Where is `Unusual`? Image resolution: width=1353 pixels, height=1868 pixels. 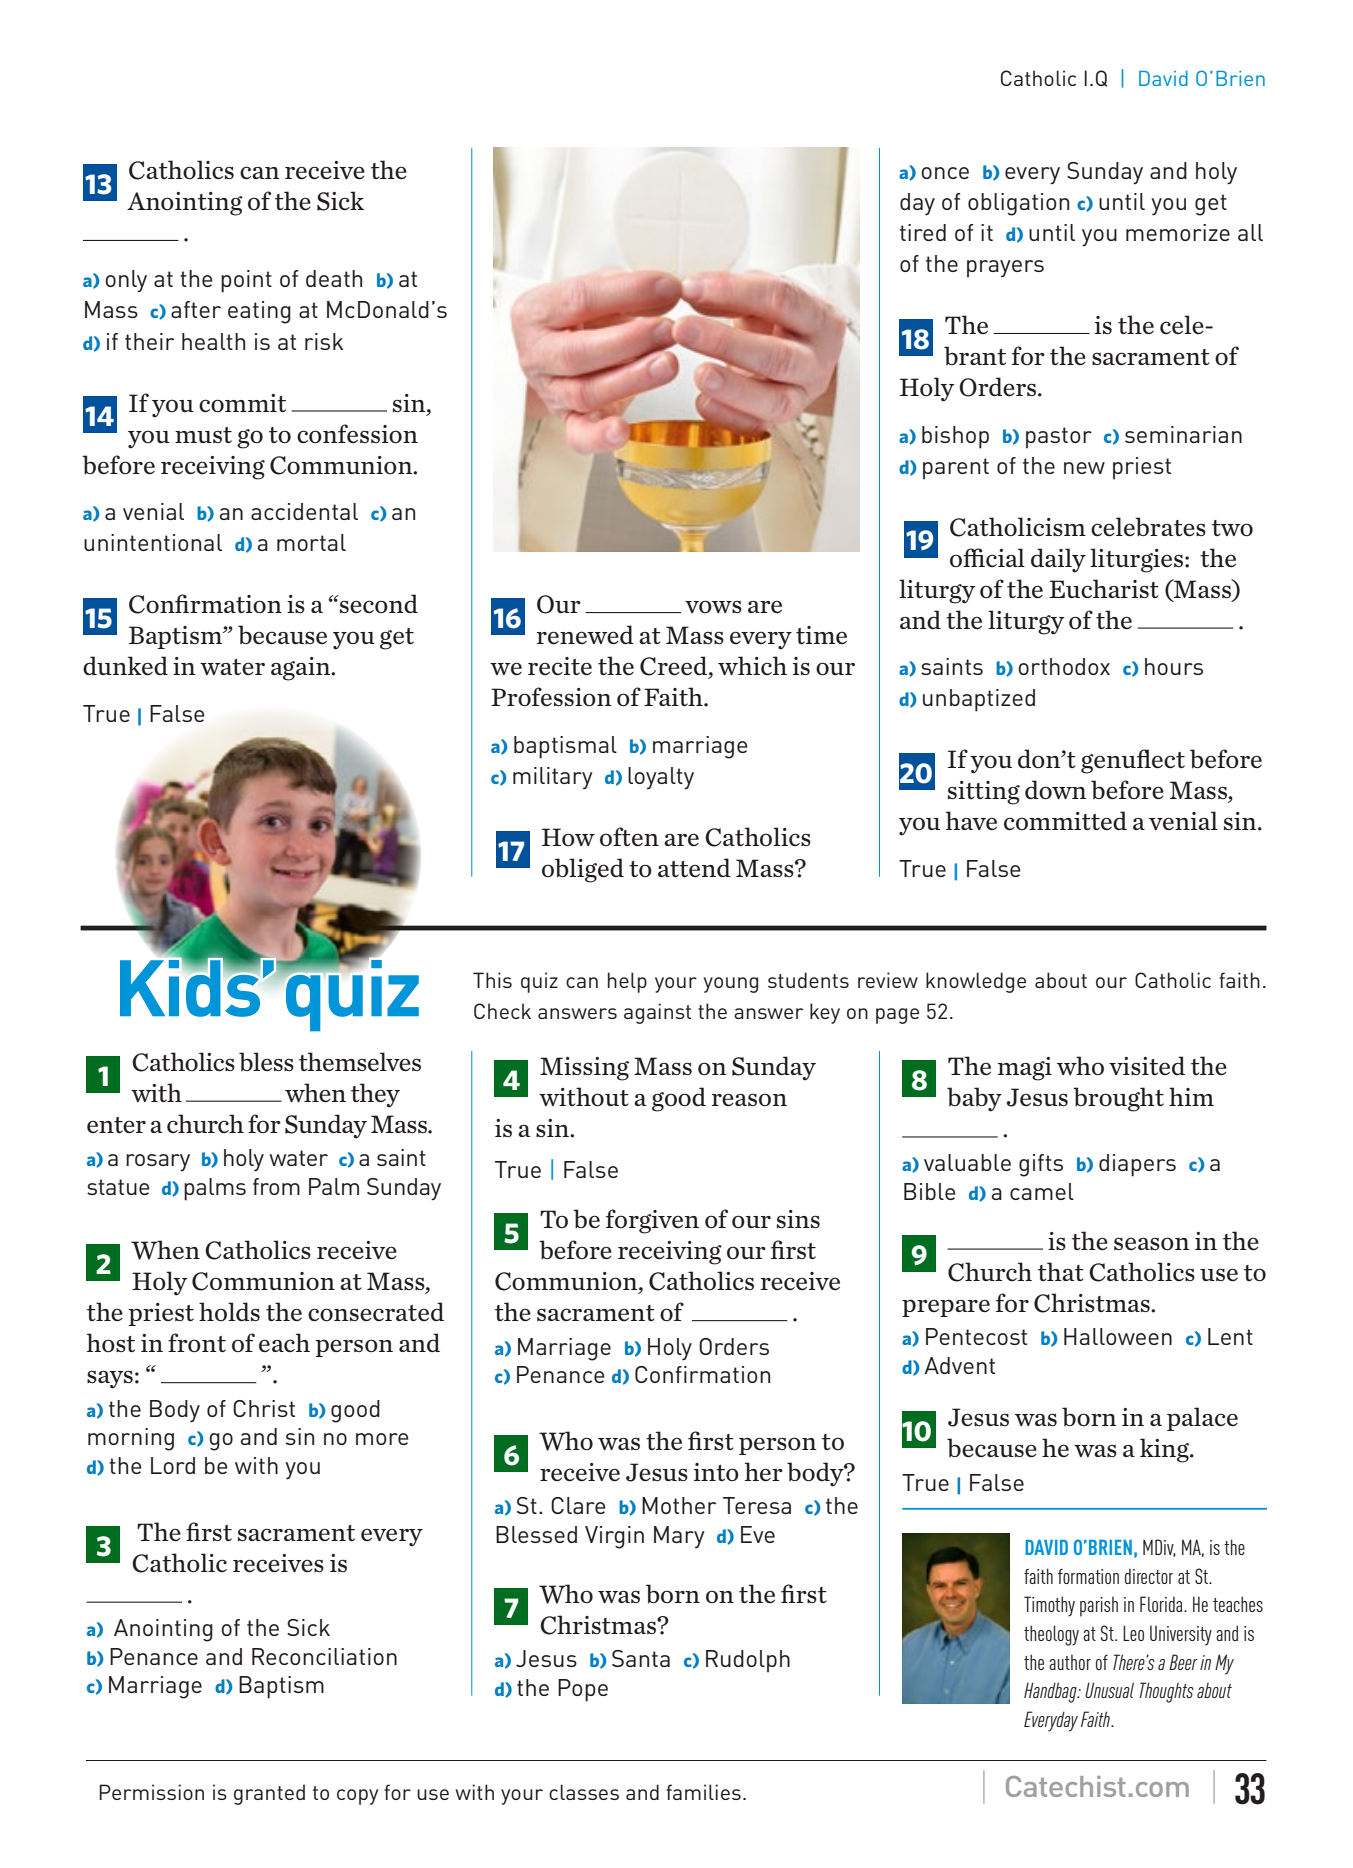
Unusual is located at coordinates (1109, 1690).
